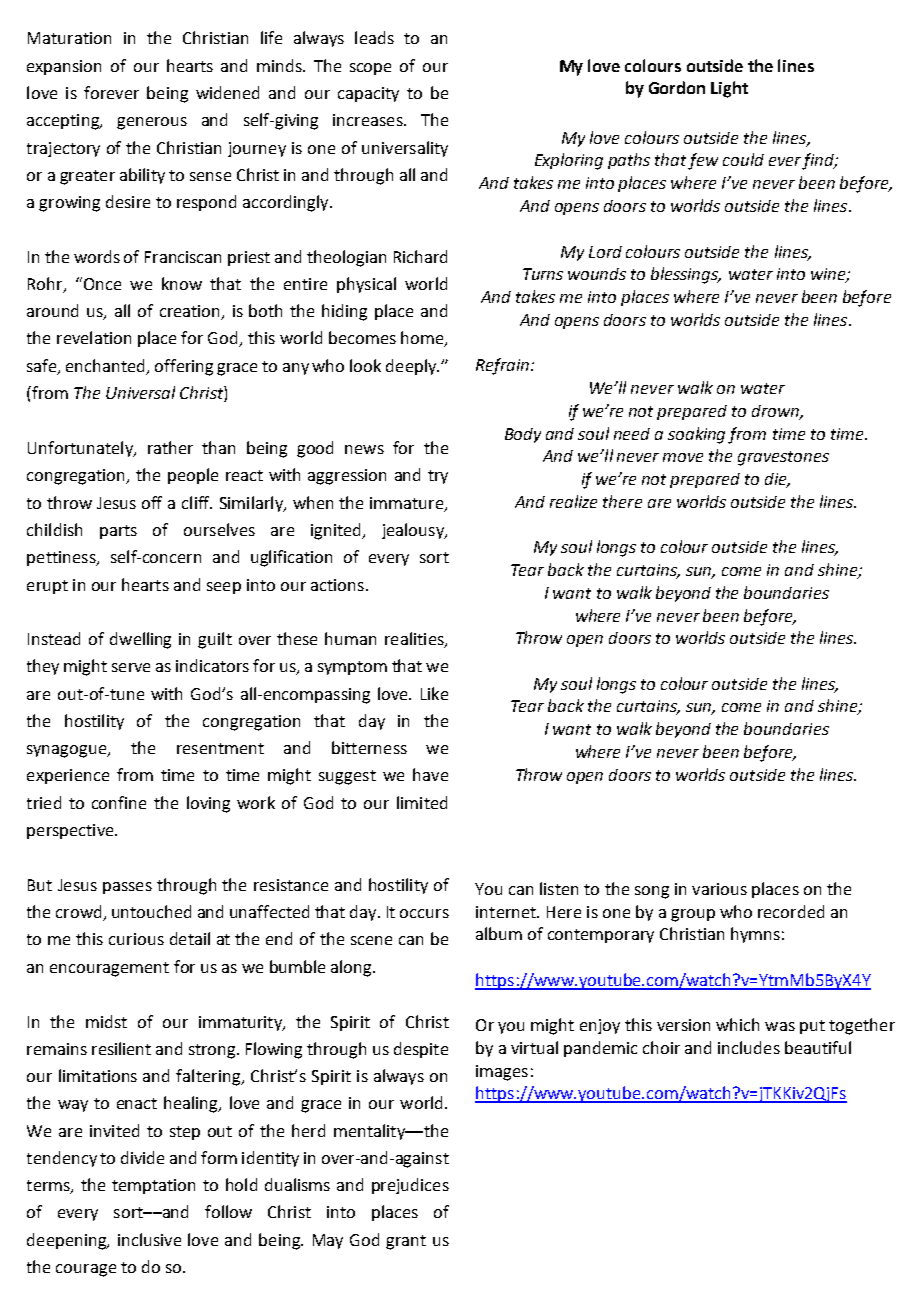 The width and height of the document is (924, 1308). What do you see at coordinates (153, 1186) in the document?
I see `temptation` at bounding box center [153, 1186].
